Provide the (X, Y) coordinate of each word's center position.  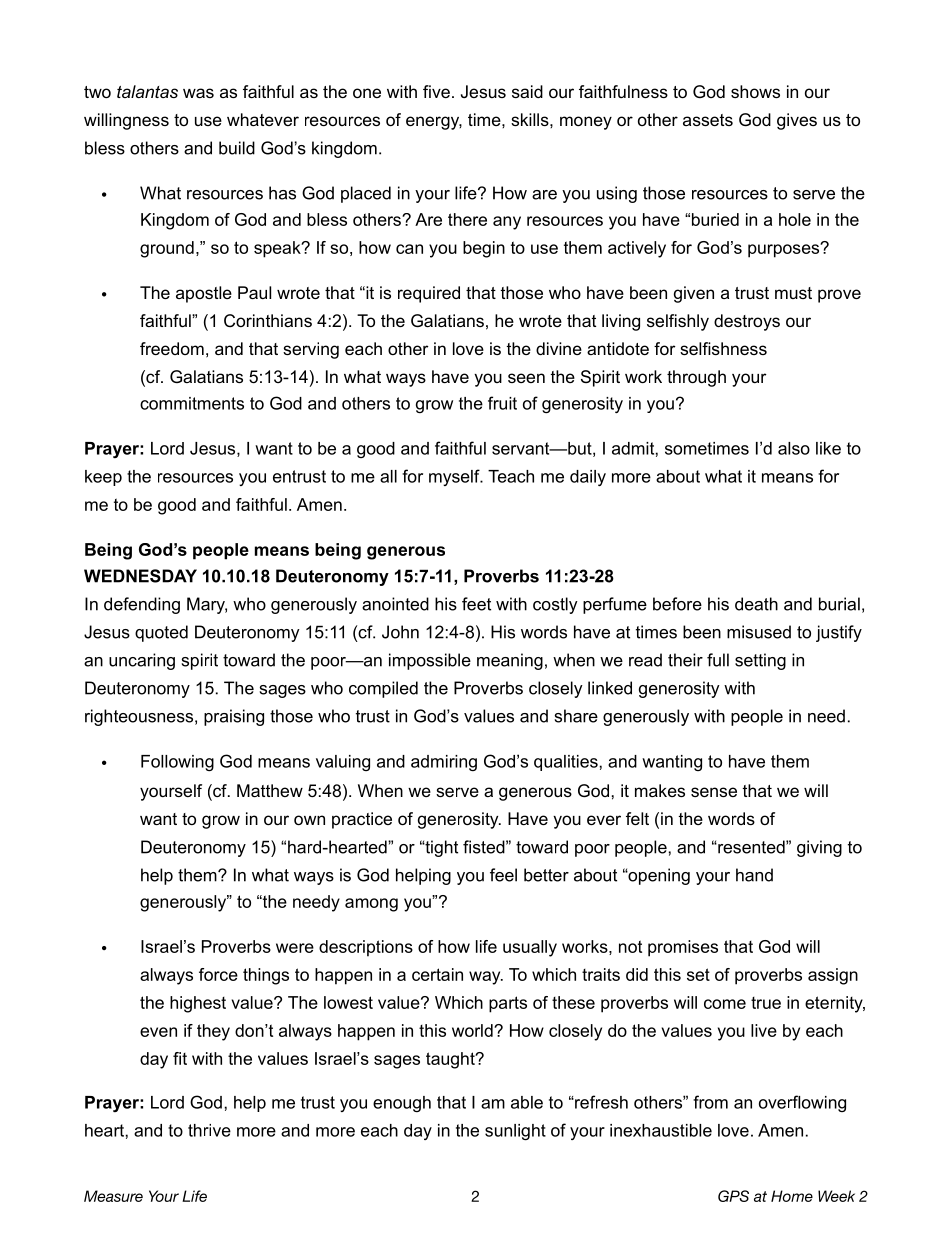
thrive (209, 1130)
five (436, 91)
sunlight (515, 1132)
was (198, 93)
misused (759, 632)
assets (708, 120)
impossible (430, 661)
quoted (161, 633)
